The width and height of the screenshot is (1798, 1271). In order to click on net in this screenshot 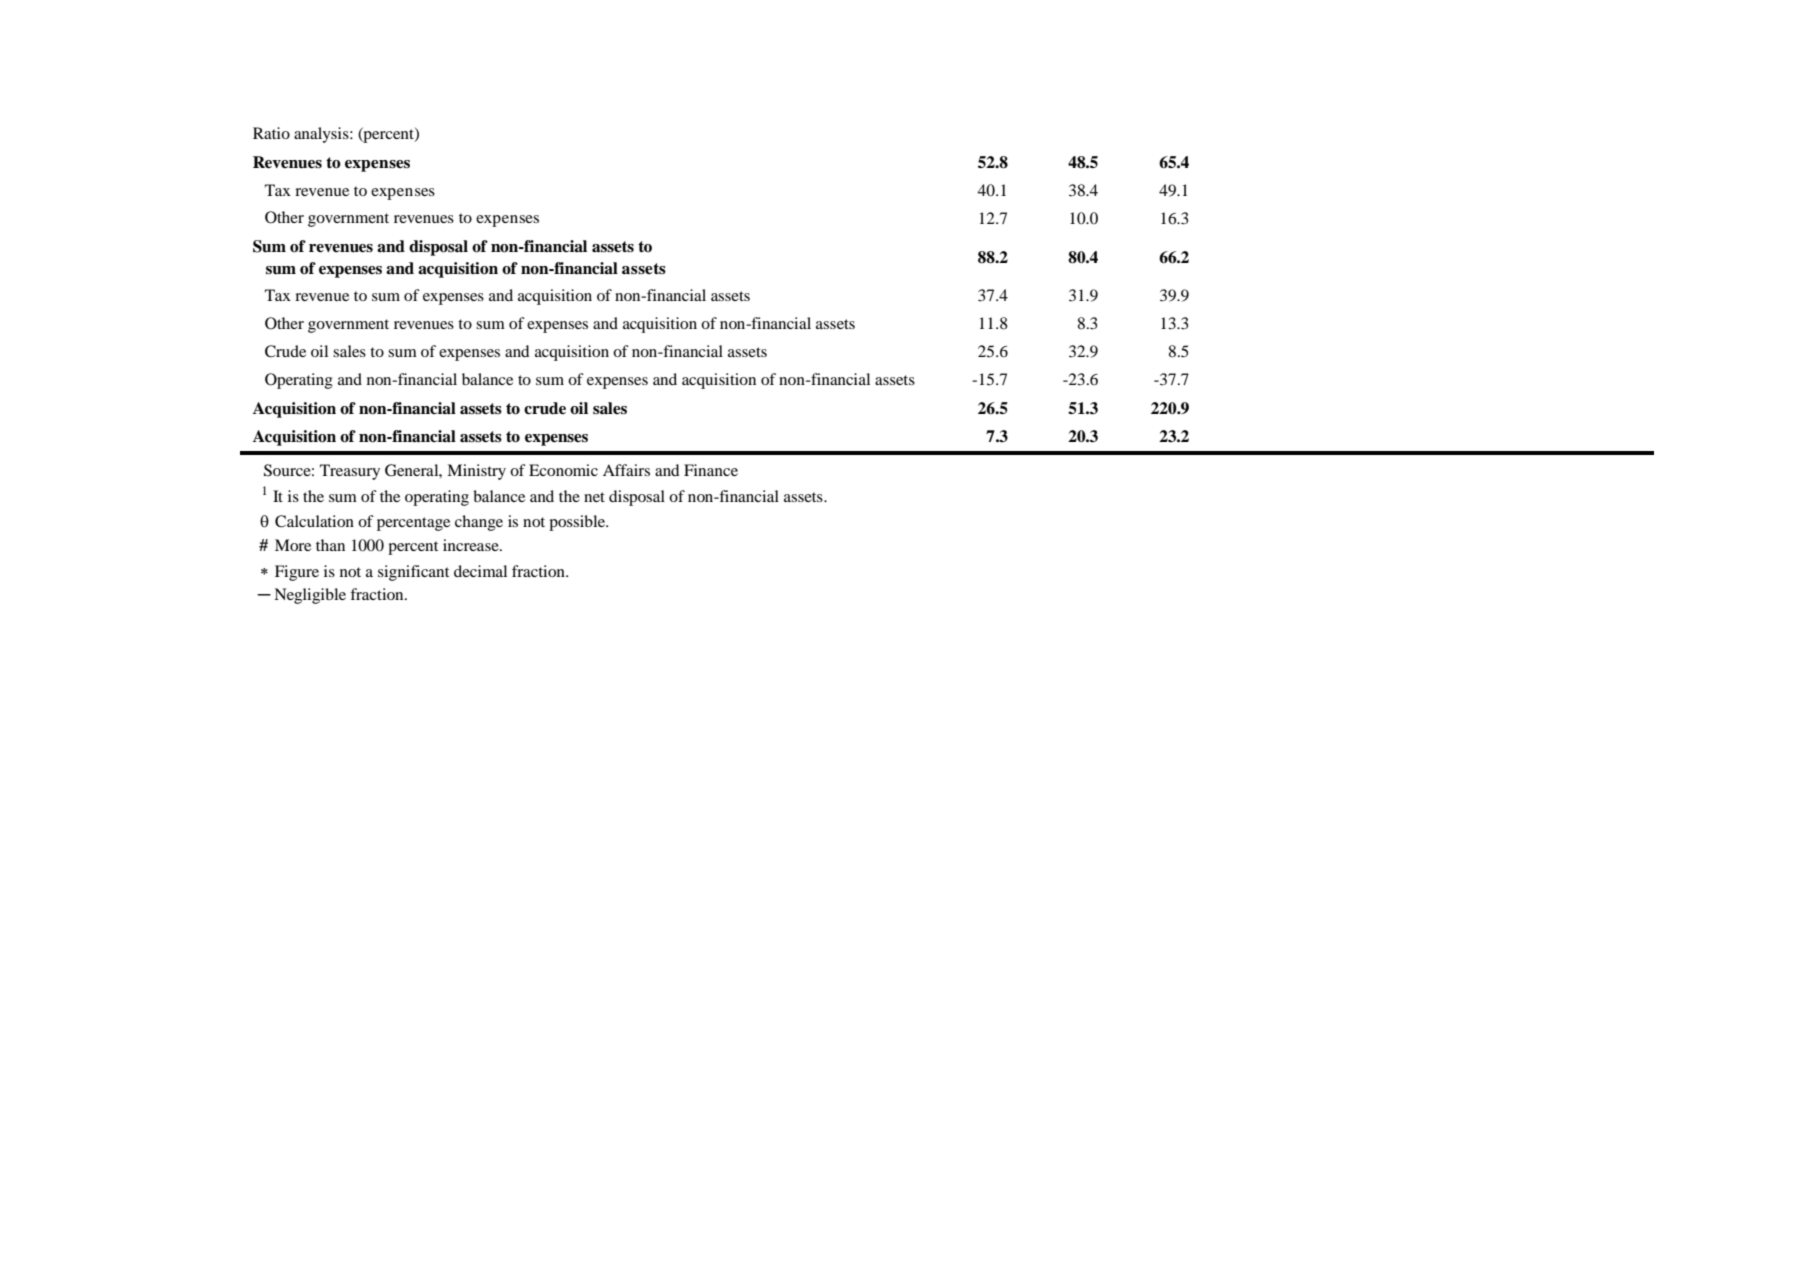, I will do `click(594, 497)`.
